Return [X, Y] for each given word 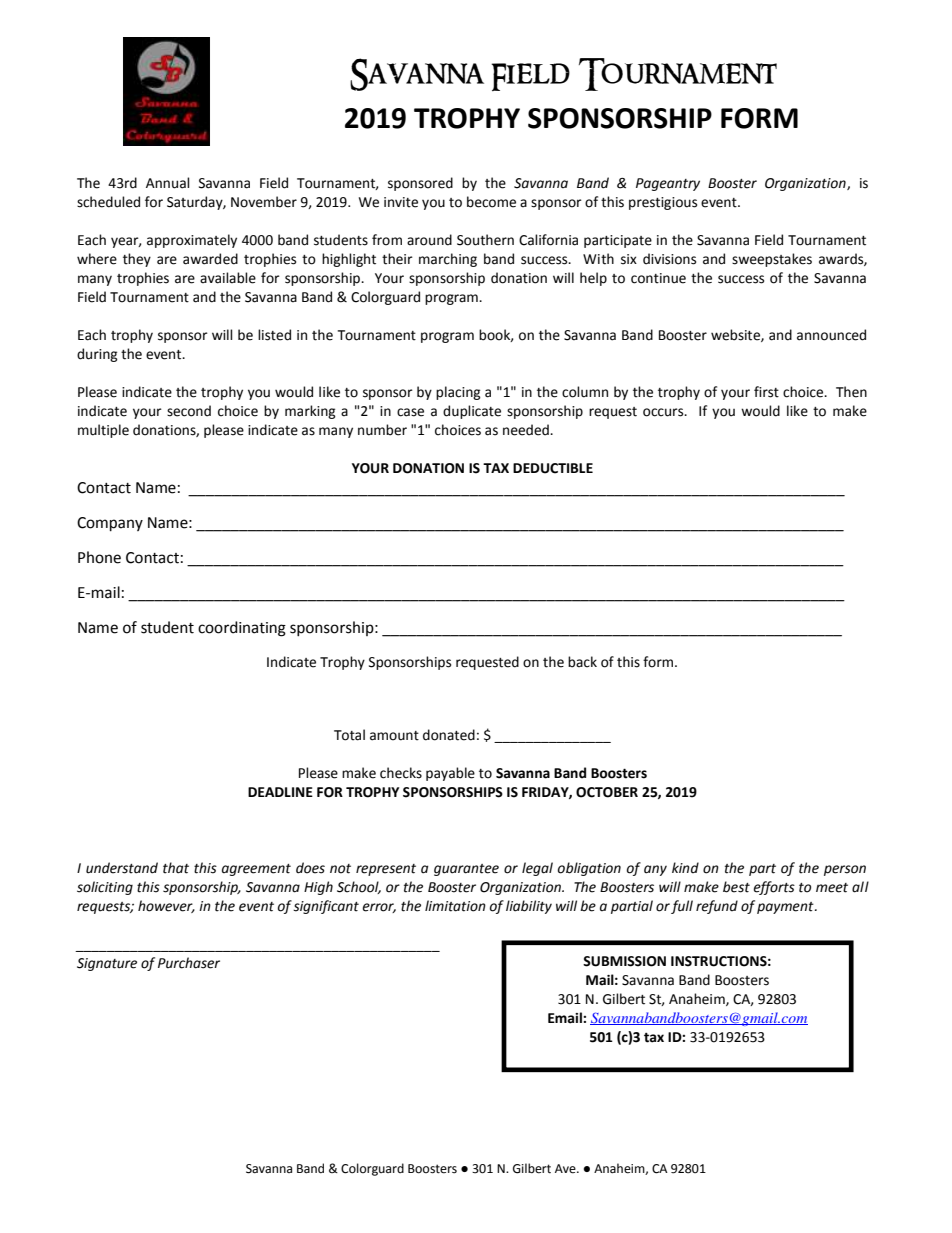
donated [449, 735]
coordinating [242, 629]
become [491, 202]
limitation [455, 906]
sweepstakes [772, 260]
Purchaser [189, 963]
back [582, 662]
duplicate [472, 412]
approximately [192, 241]
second [189, 411]
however [166, 906]
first [766, 392]
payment [786, 908]
